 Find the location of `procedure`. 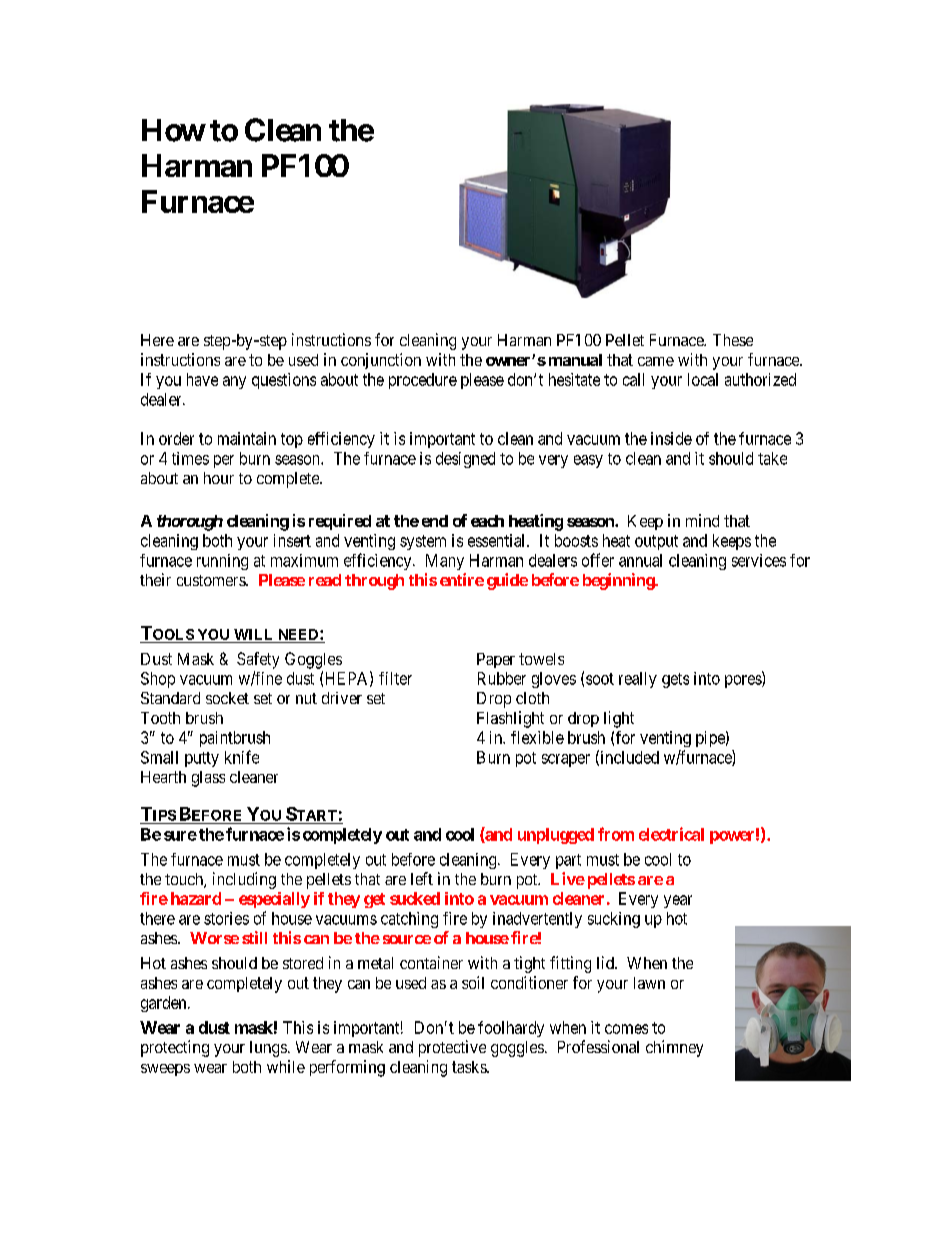

procedure is located at coordinates (423, 381).
